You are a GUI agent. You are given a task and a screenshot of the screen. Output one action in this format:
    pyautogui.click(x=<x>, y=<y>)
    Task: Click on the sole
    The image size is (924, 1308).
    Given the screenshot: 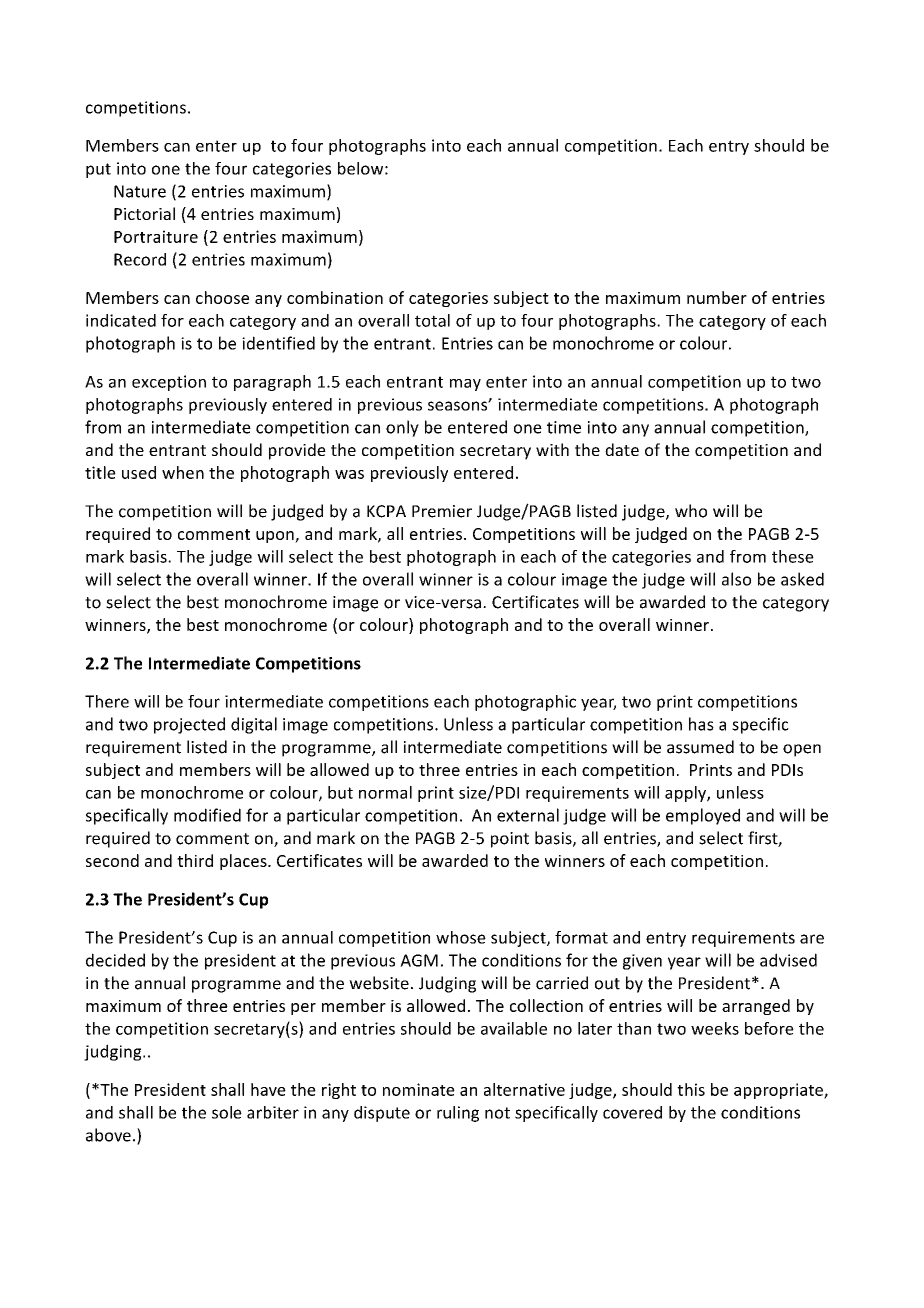 What is the action you would take?
    pyautogui.click(x=227, y=1112)
